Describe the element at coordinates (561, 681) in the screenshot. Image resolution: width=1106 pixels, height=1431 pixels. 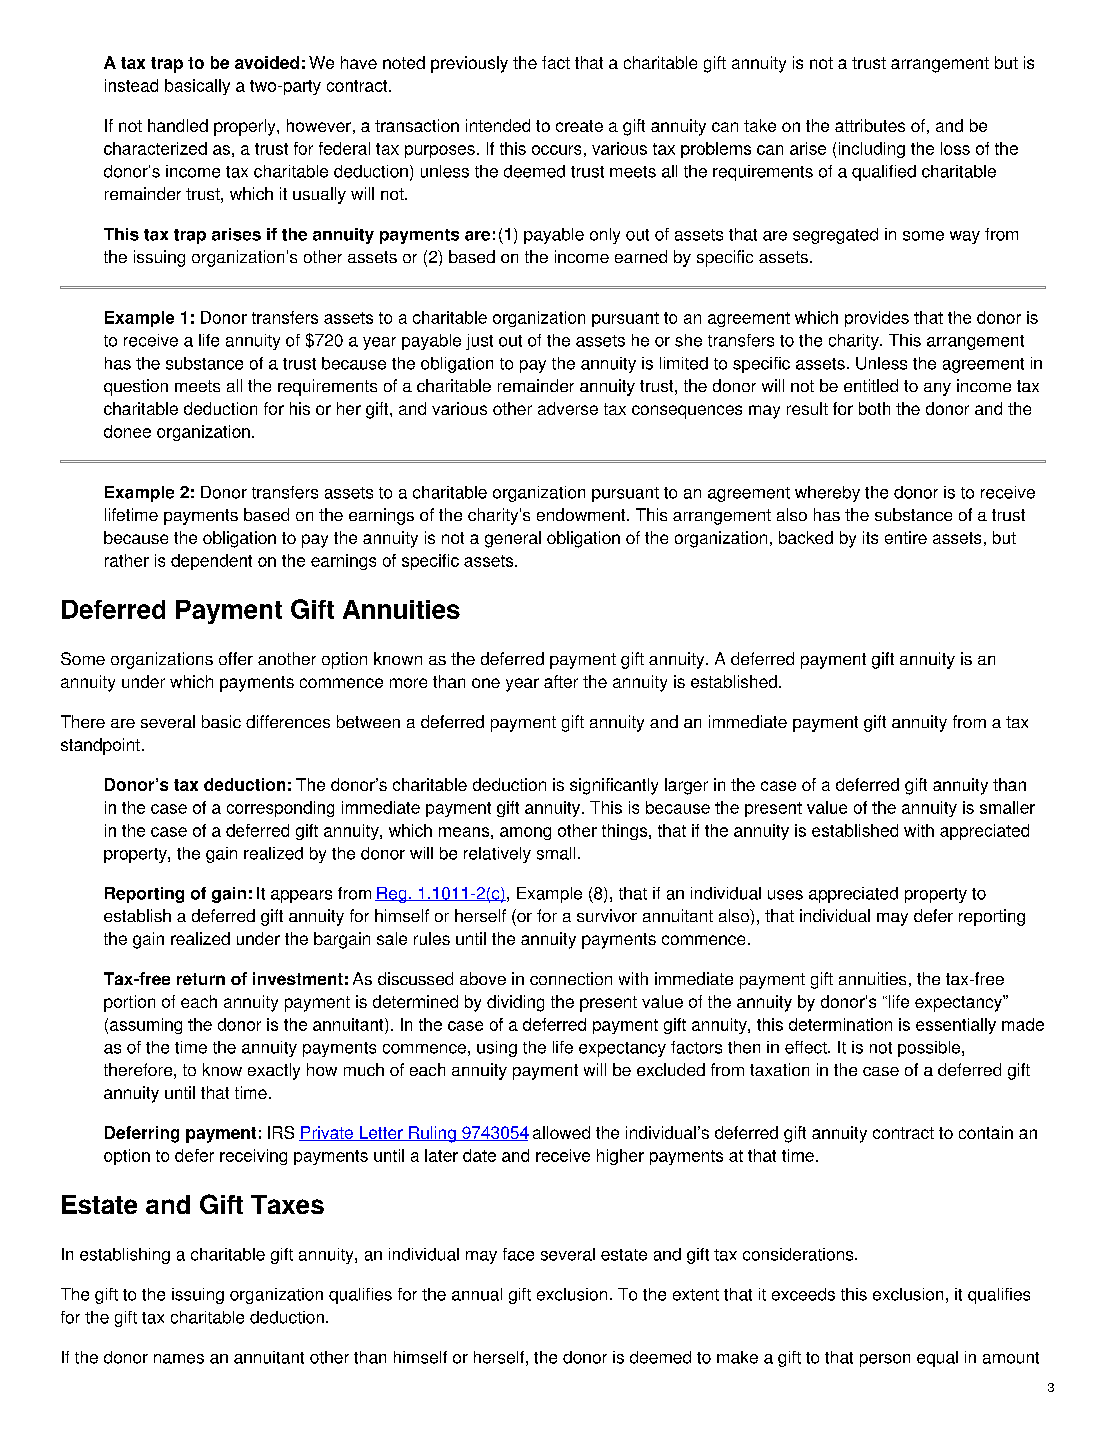
I see `after` at that location.
